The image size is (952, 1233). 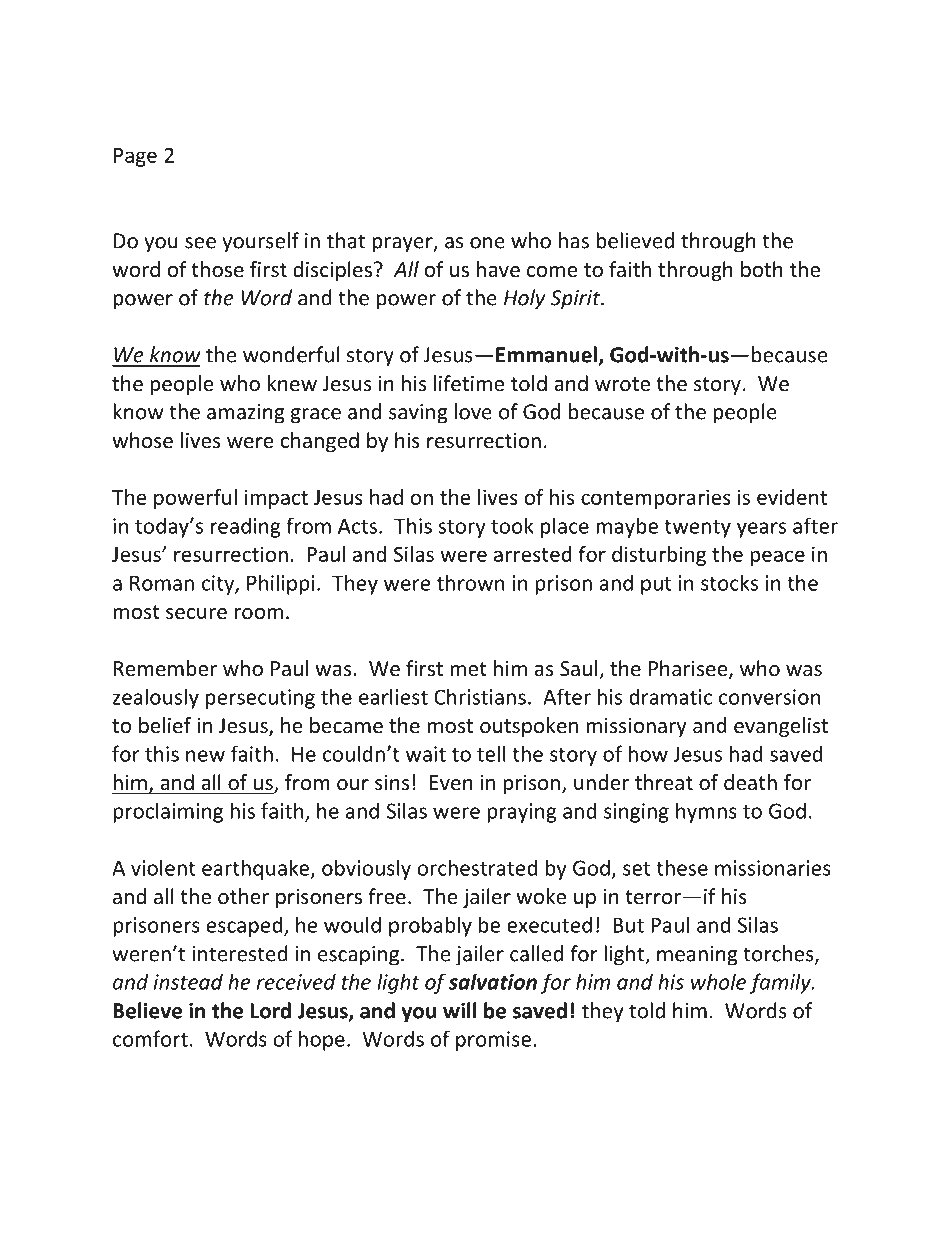 I want to click on thrown, so click(x=470, y=582).
